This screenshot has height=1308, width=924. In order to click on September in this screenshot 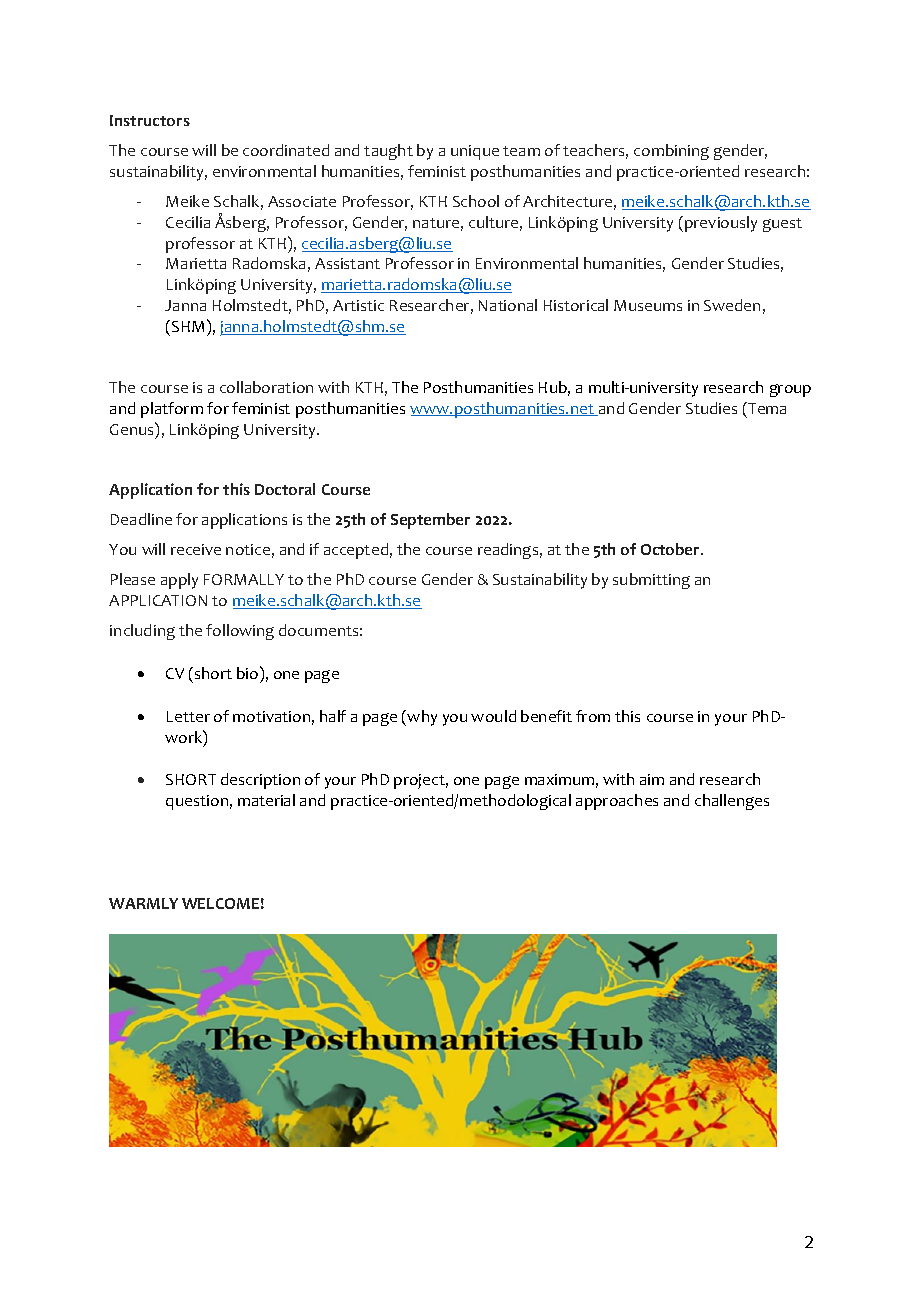, I will do `click(430, 521)`.
